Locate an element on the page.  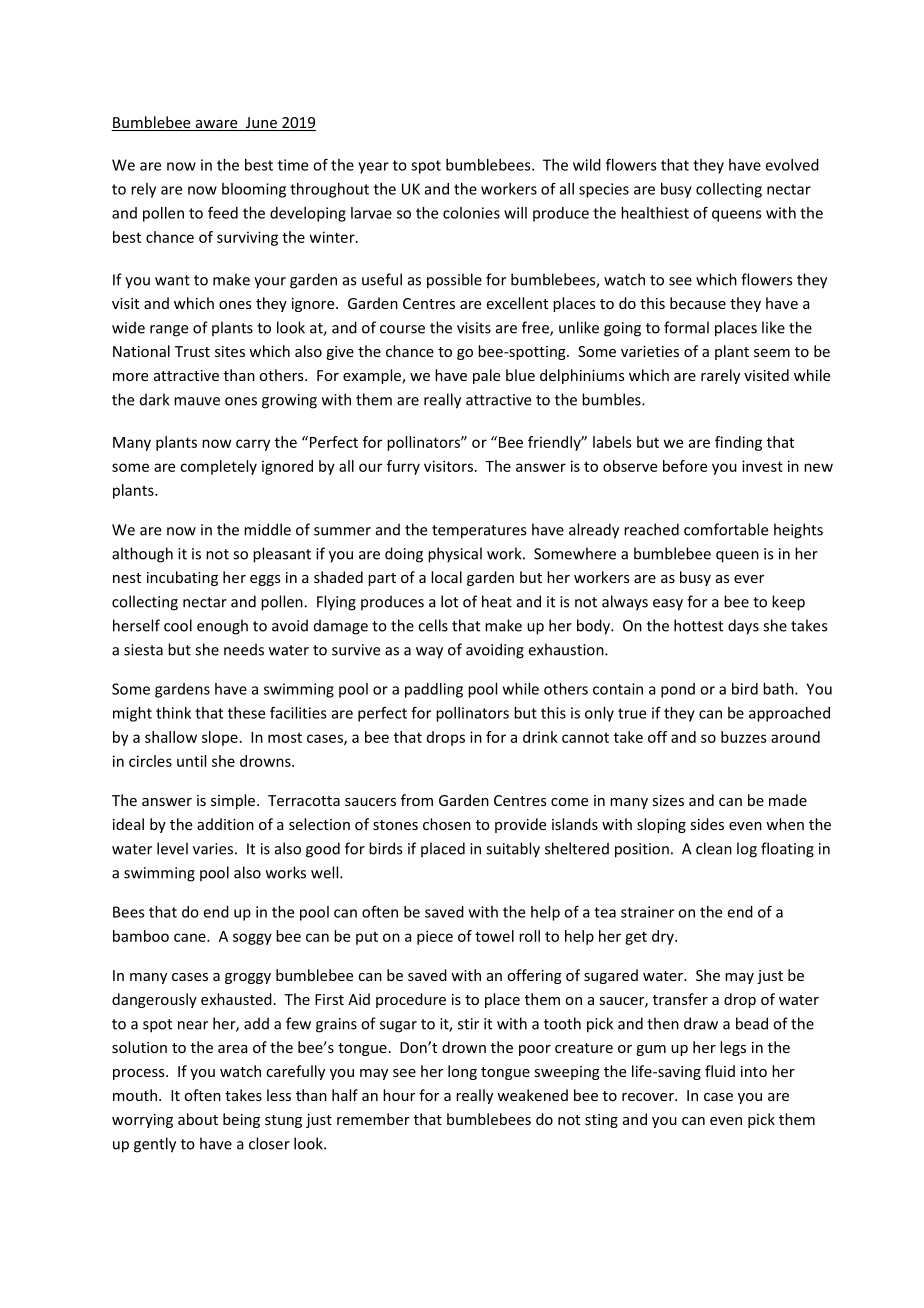
enough is located at coordinates (222, 627).
